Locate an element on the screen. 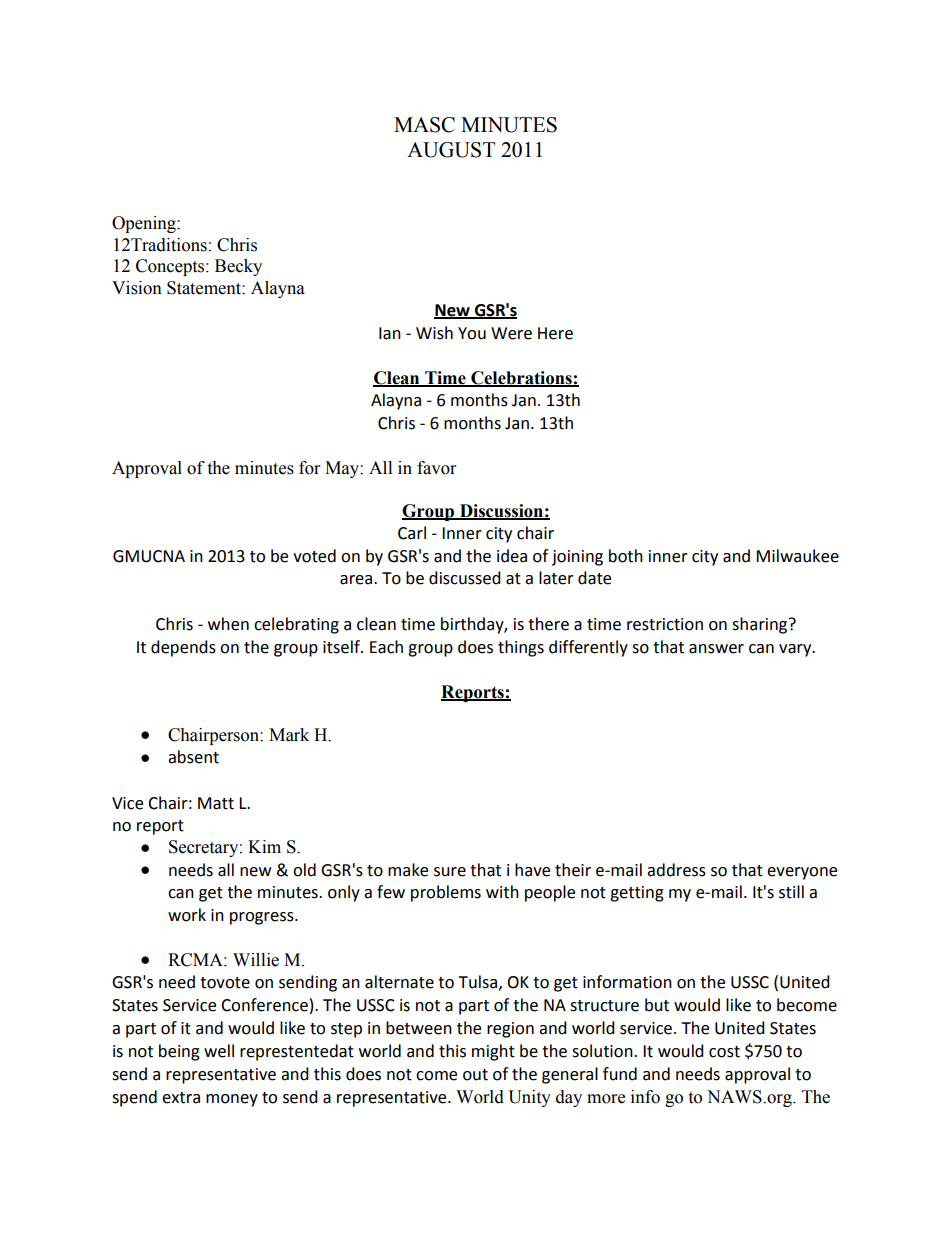 The height and width of the screenshot is (1233, 952). discussed is located at coordinates (465, 578).
